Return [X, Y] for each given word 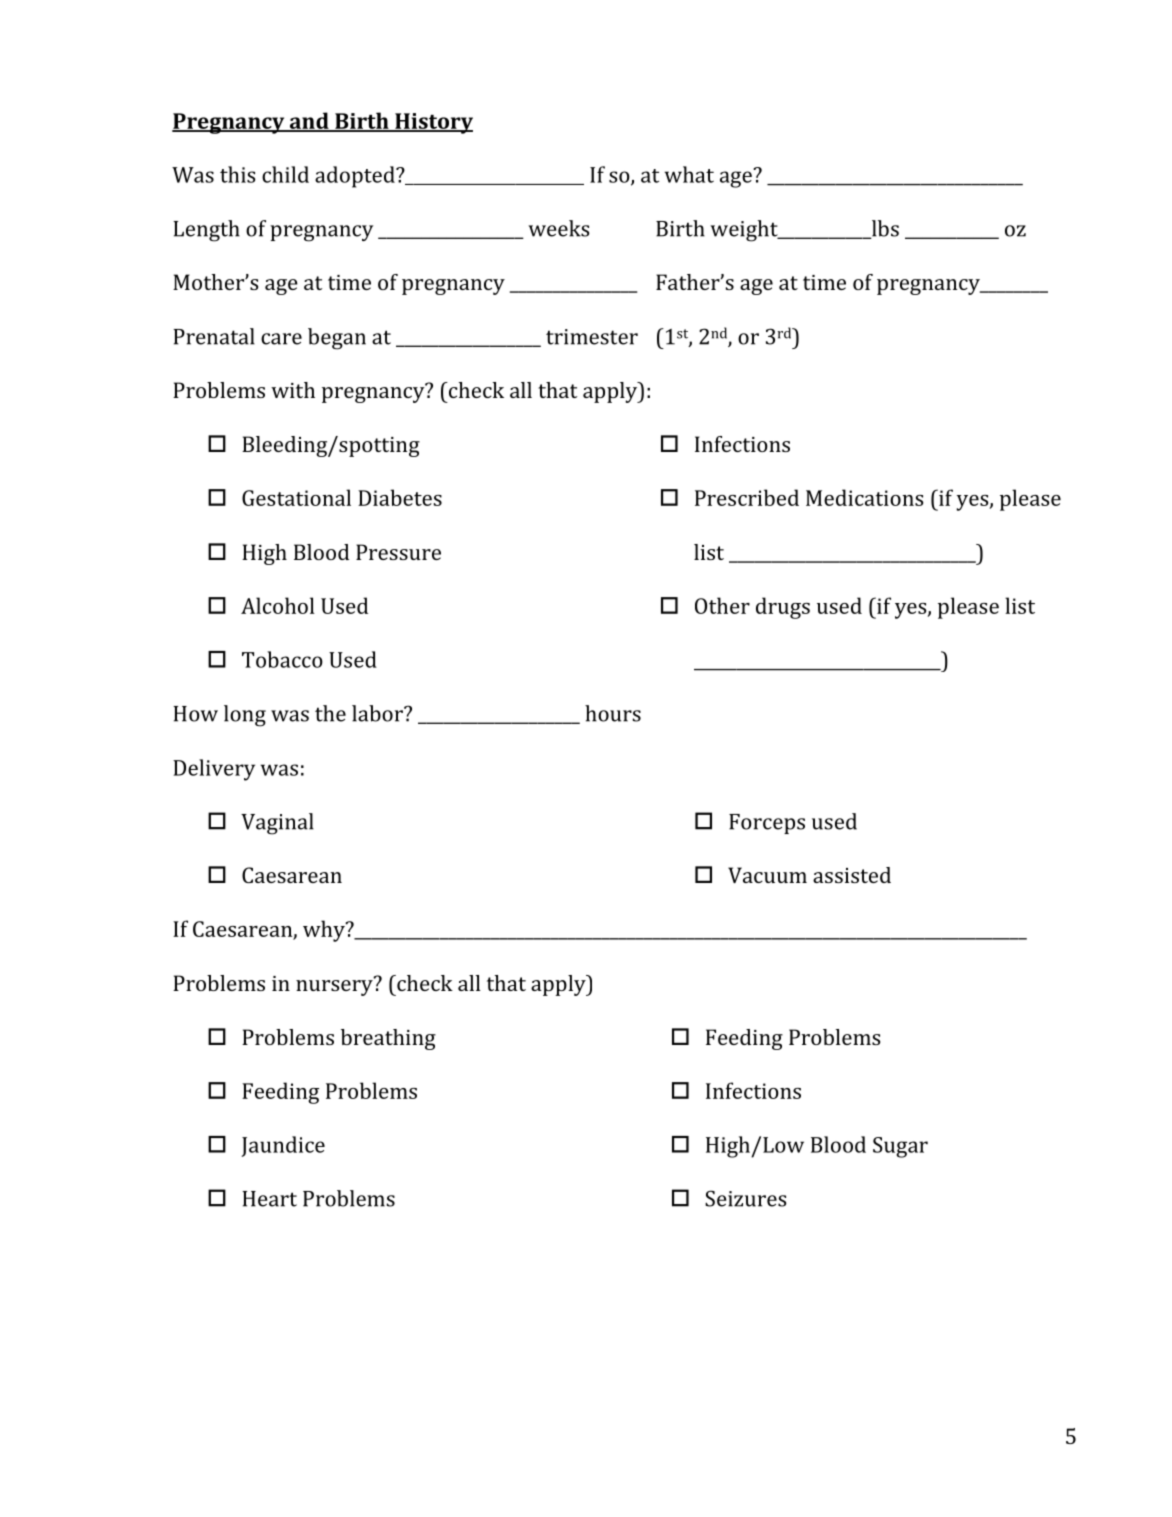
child [285, 174]
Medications [865, 497]
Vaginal [277, 824]
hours [613, 713]
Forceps [767, 824]
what [689, 174]
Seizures [746, 1198]
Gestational [296, 497]
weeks [559, 228]
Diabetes [400, 497]
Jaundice [283, 1146]
